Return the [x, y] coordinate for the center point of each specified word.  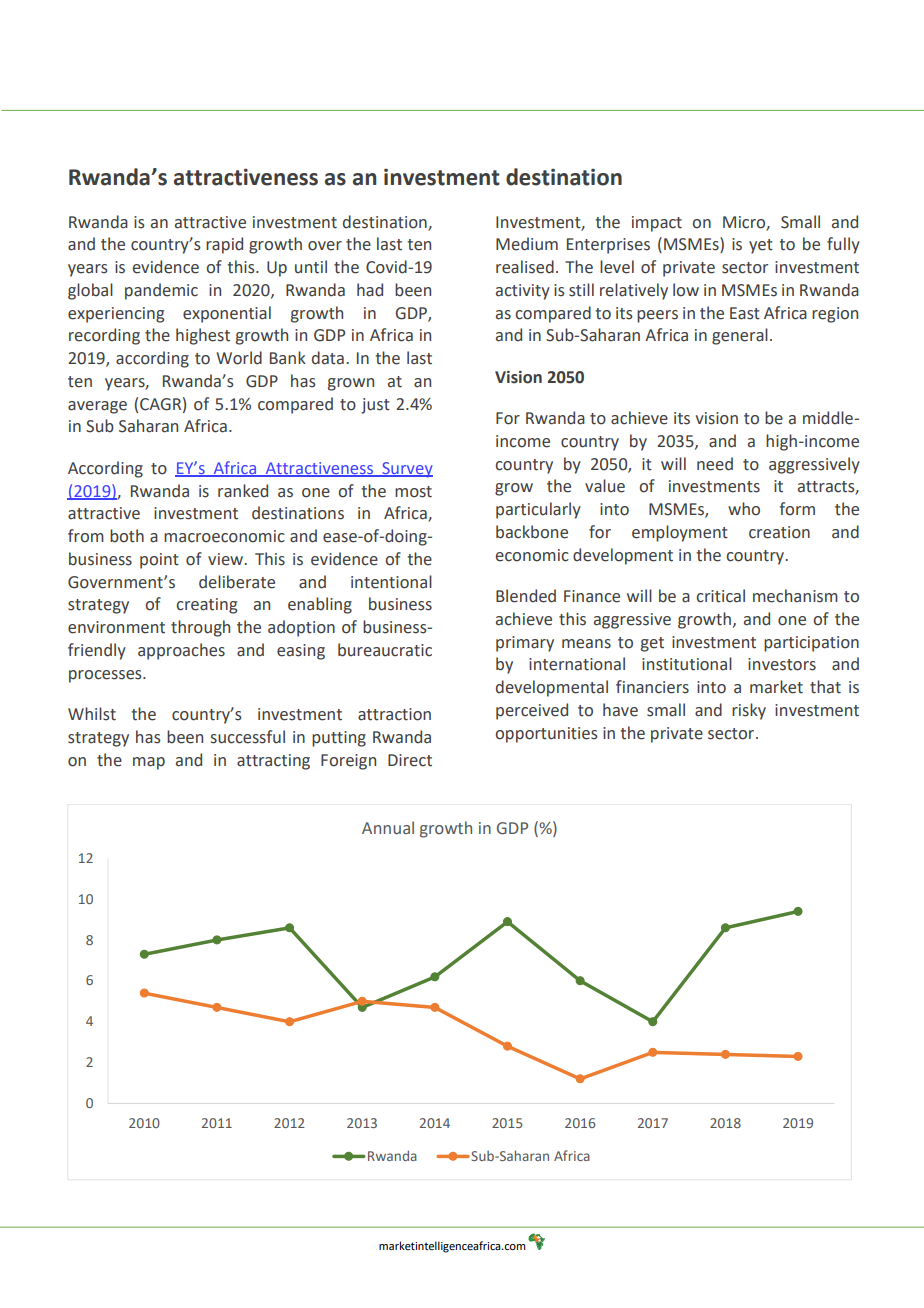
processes [106, 676]
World [239, 358]
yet [761, 246]
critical [720, 596]
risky [749, 711]
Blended [526, 596]
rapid [224, 245]
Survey [406, 470]
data [328, 358]
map [149, 763]
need [715, 464]
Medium [527, 244]
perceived [532, 711]
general [740, 336]
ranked [243, 491]
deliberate [237, 582]
